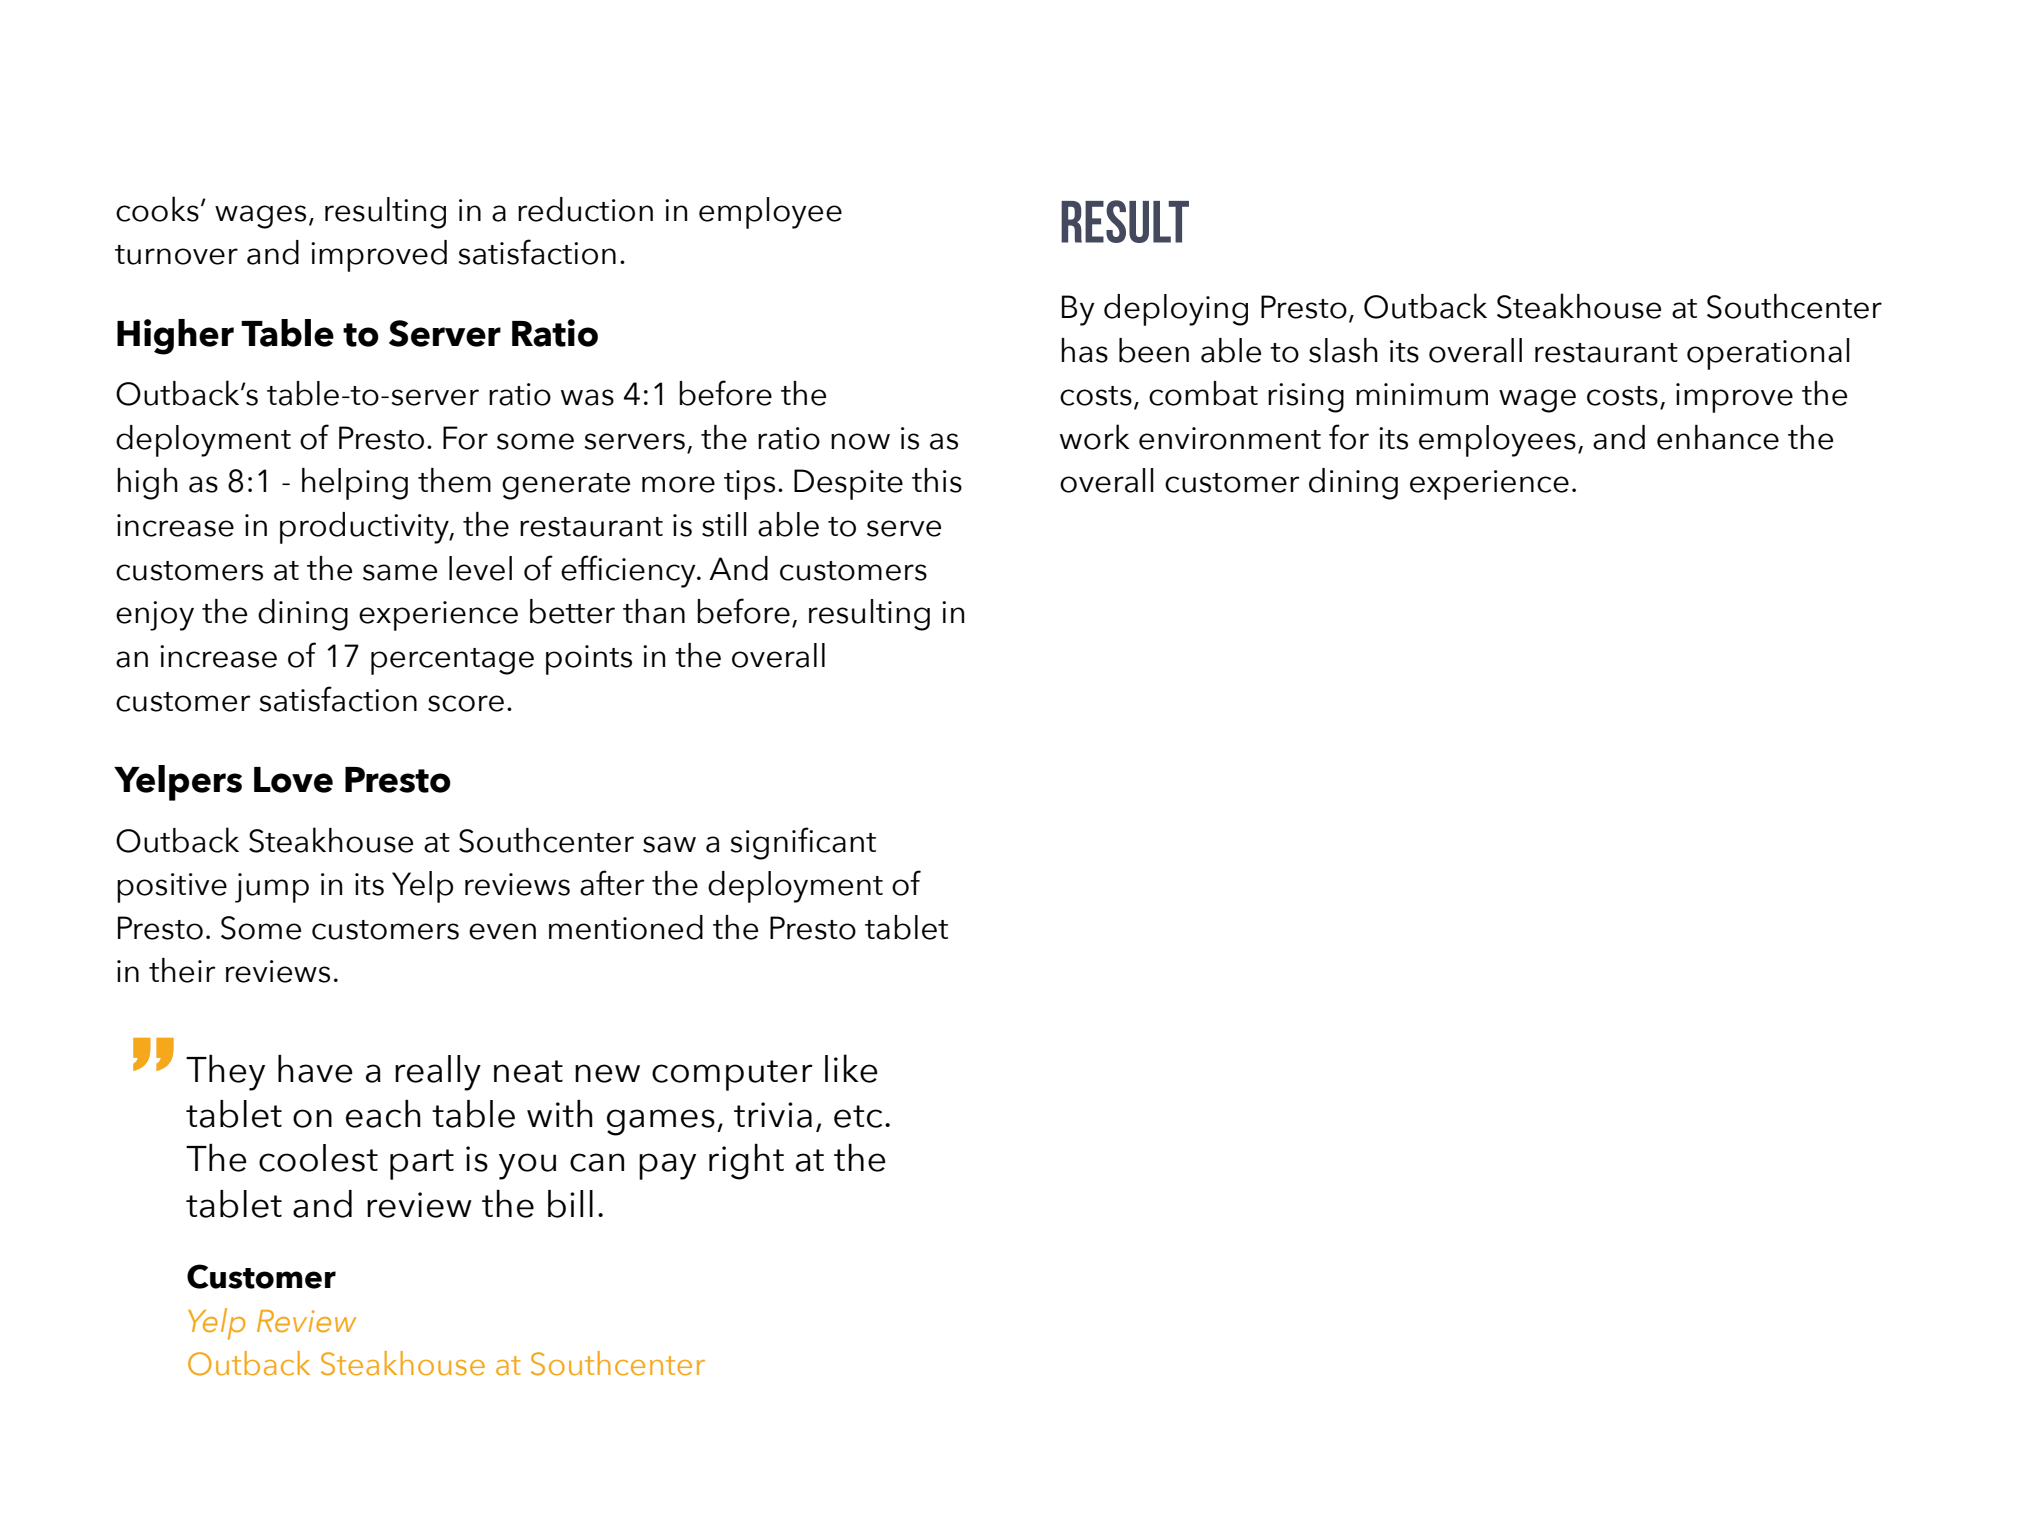  Describe the element at coordinates (318, 1158) in the screenshot. I see `coolest` at that location.
